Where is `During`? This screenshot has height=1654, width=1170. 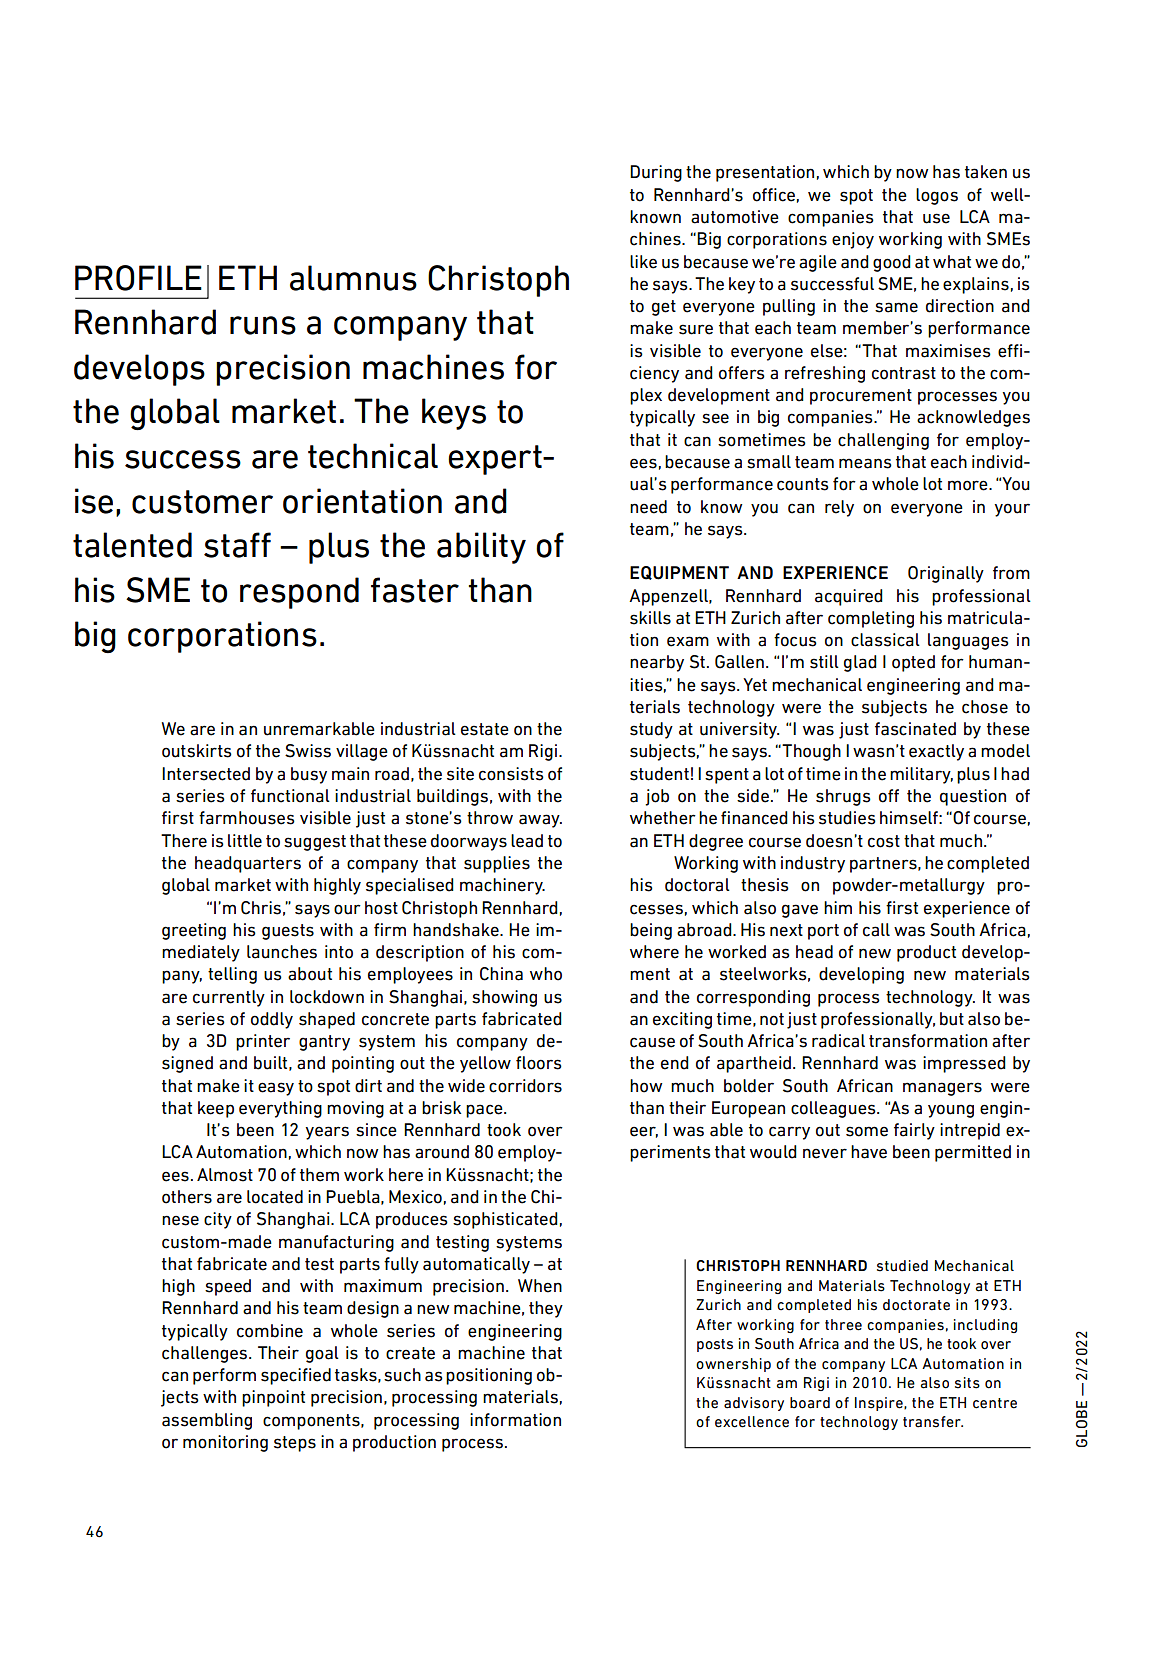
During is located at coordinates (656, 173).
